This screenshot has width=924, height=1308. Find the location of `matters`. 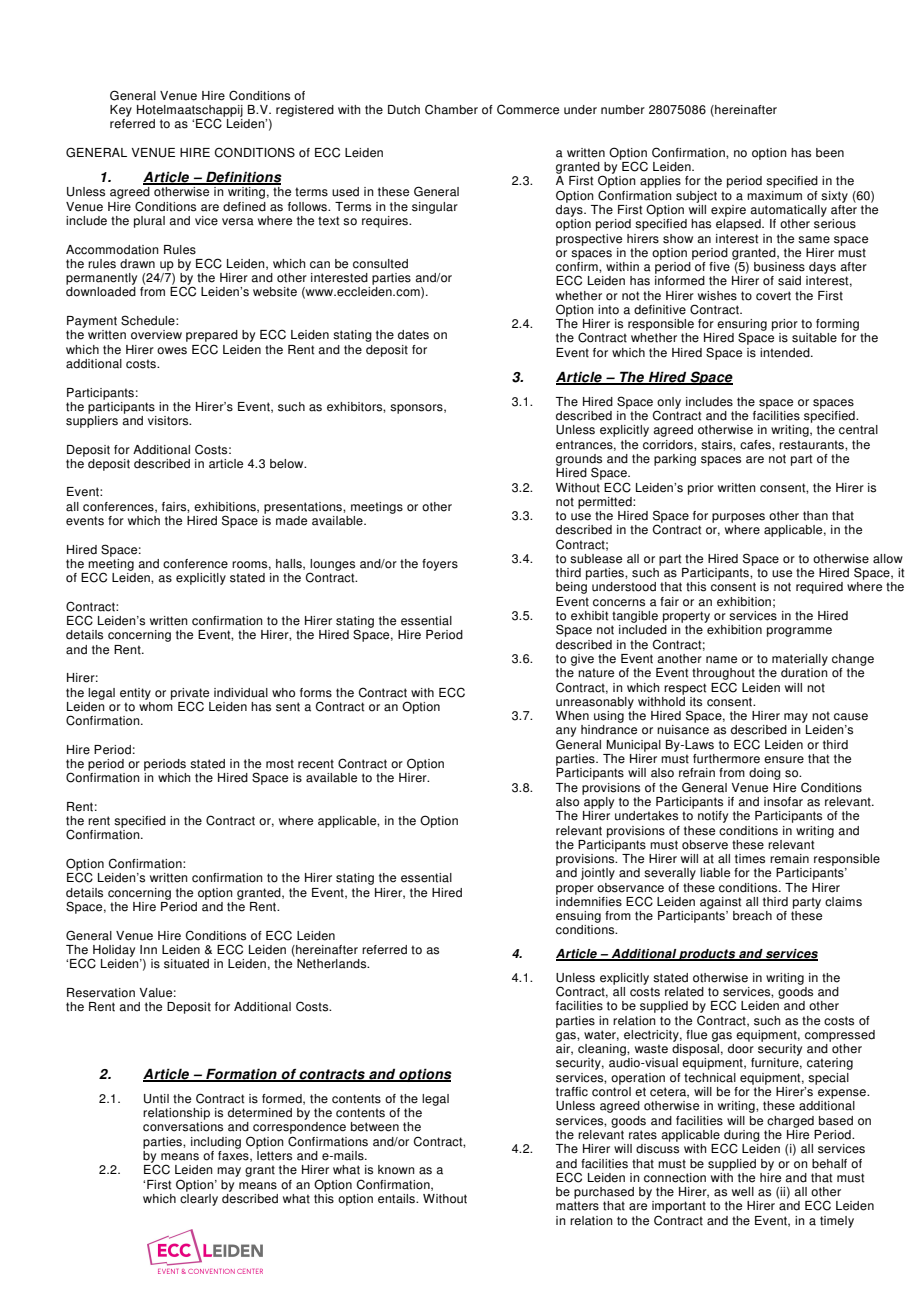

matters is located at coordinates (577, 1206).
